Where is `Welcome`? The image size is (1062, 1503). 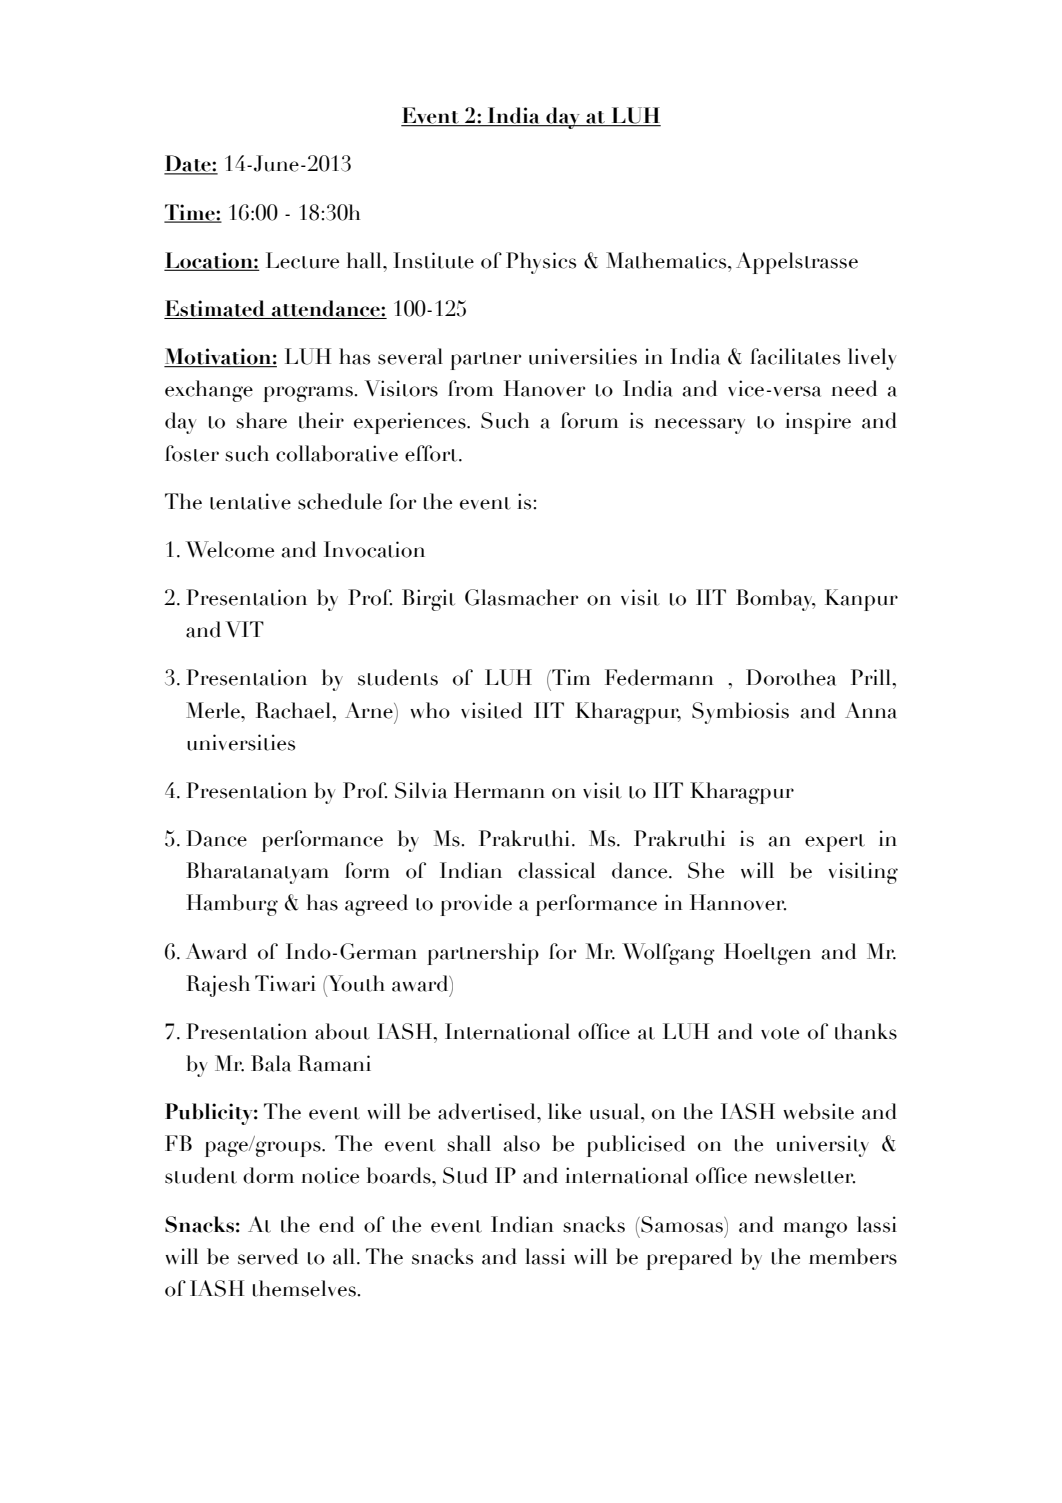 Welcome is located at coordinates (230, 549).
